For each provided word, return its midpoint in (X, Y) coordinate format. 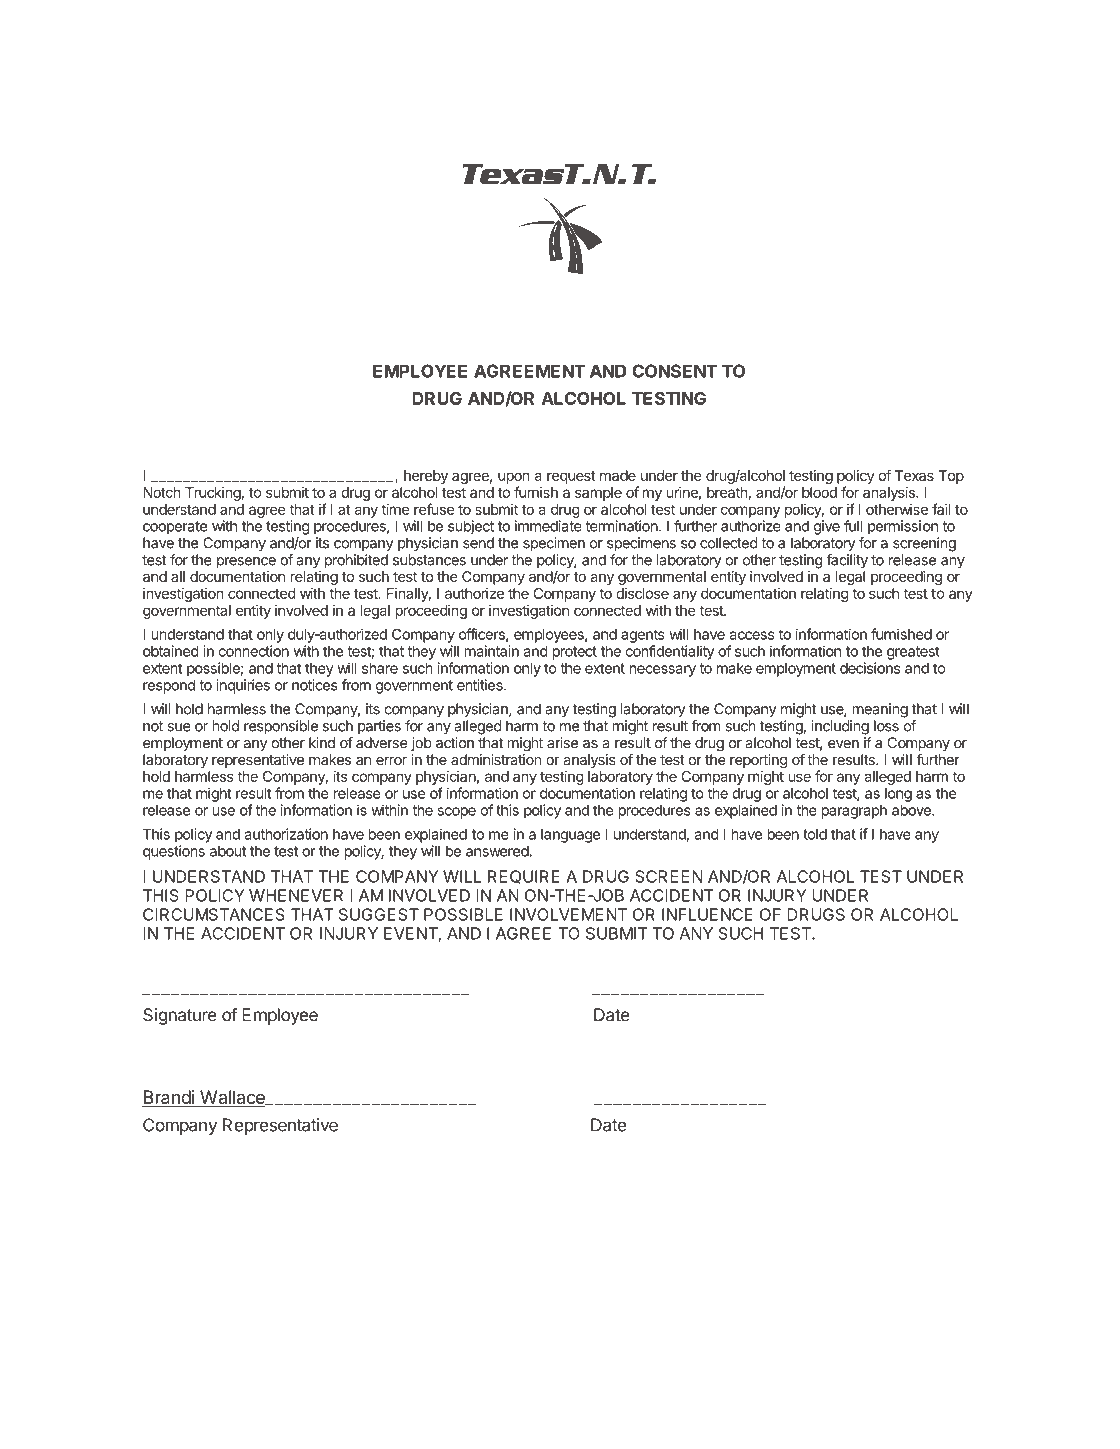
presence (246, 563)
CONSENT (674, 371)
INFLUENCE (707, 914)
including (840, 727)
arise (562, 743)
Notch (161, 492)
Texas (914, 475)
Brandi (169, 1098)
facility (847, 561)
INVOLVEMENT (568, 914)
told (815, 834)
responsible (281, 727)
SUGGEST (379, 914)
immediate (548, 526)
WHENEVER (296, 895)
